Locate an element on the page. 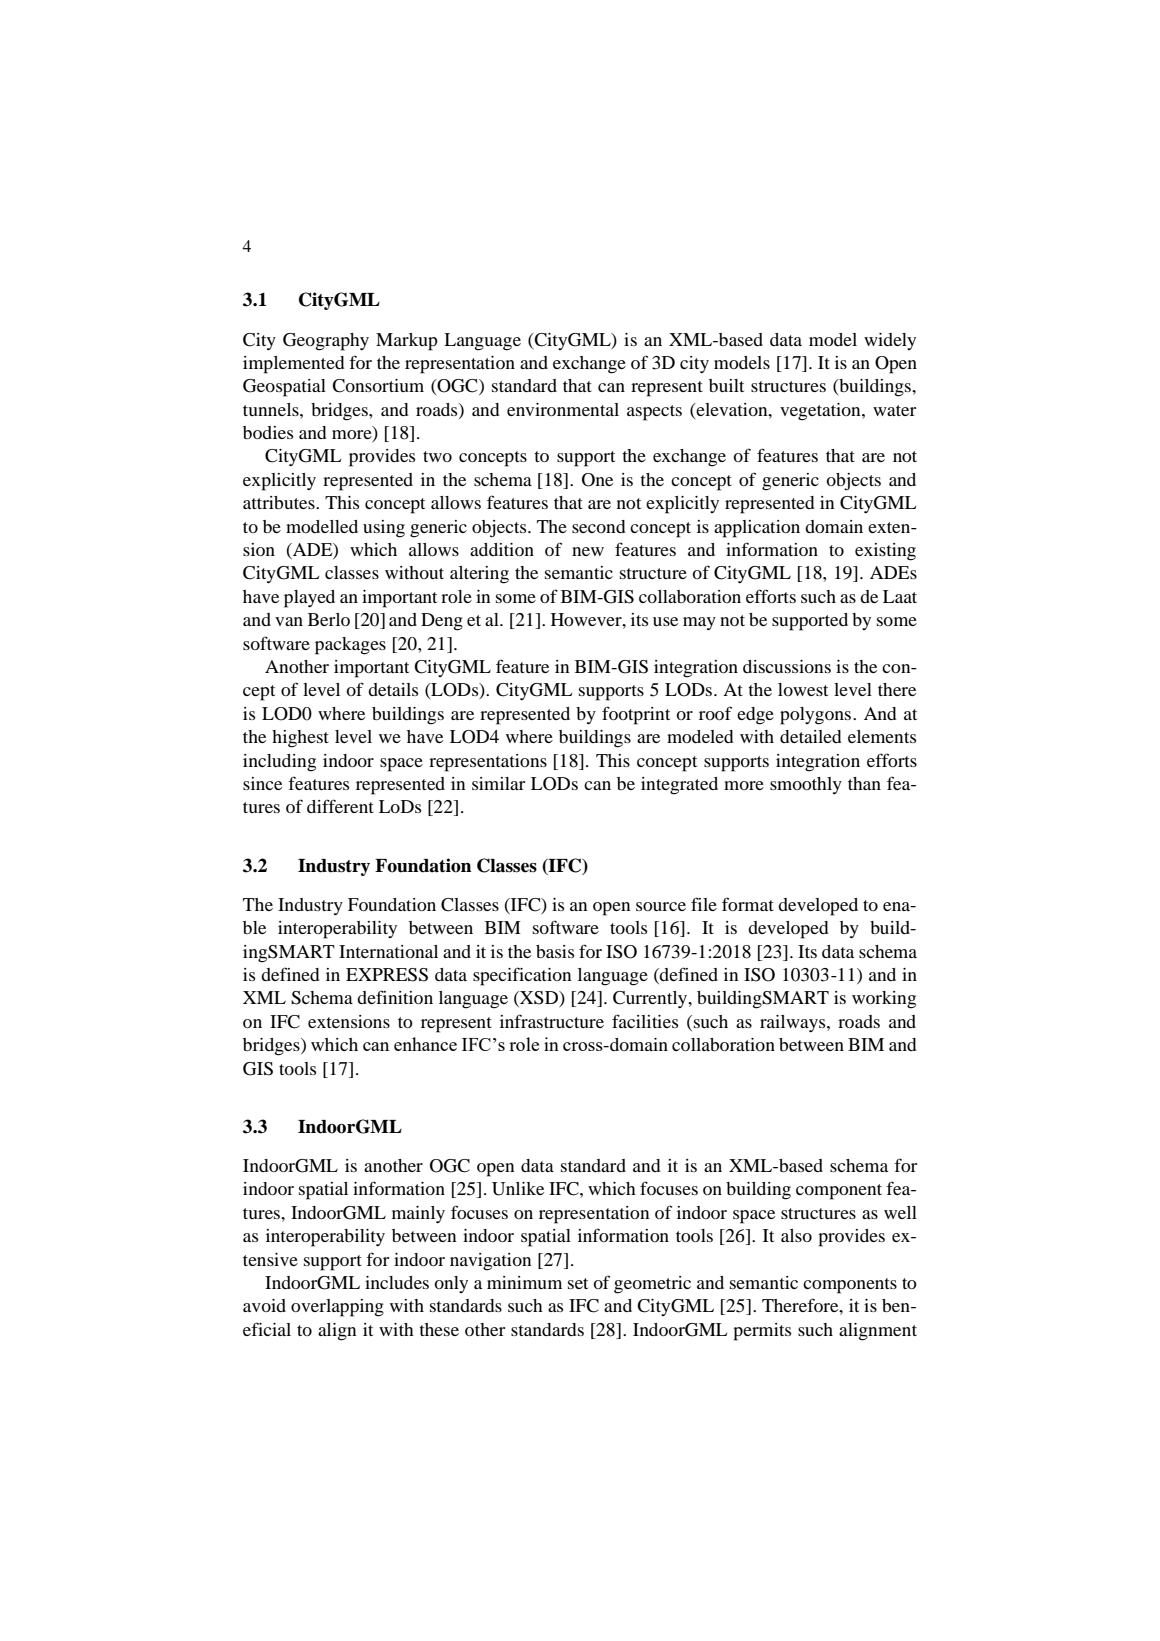  permits is located at coordinates (762, 1332).
